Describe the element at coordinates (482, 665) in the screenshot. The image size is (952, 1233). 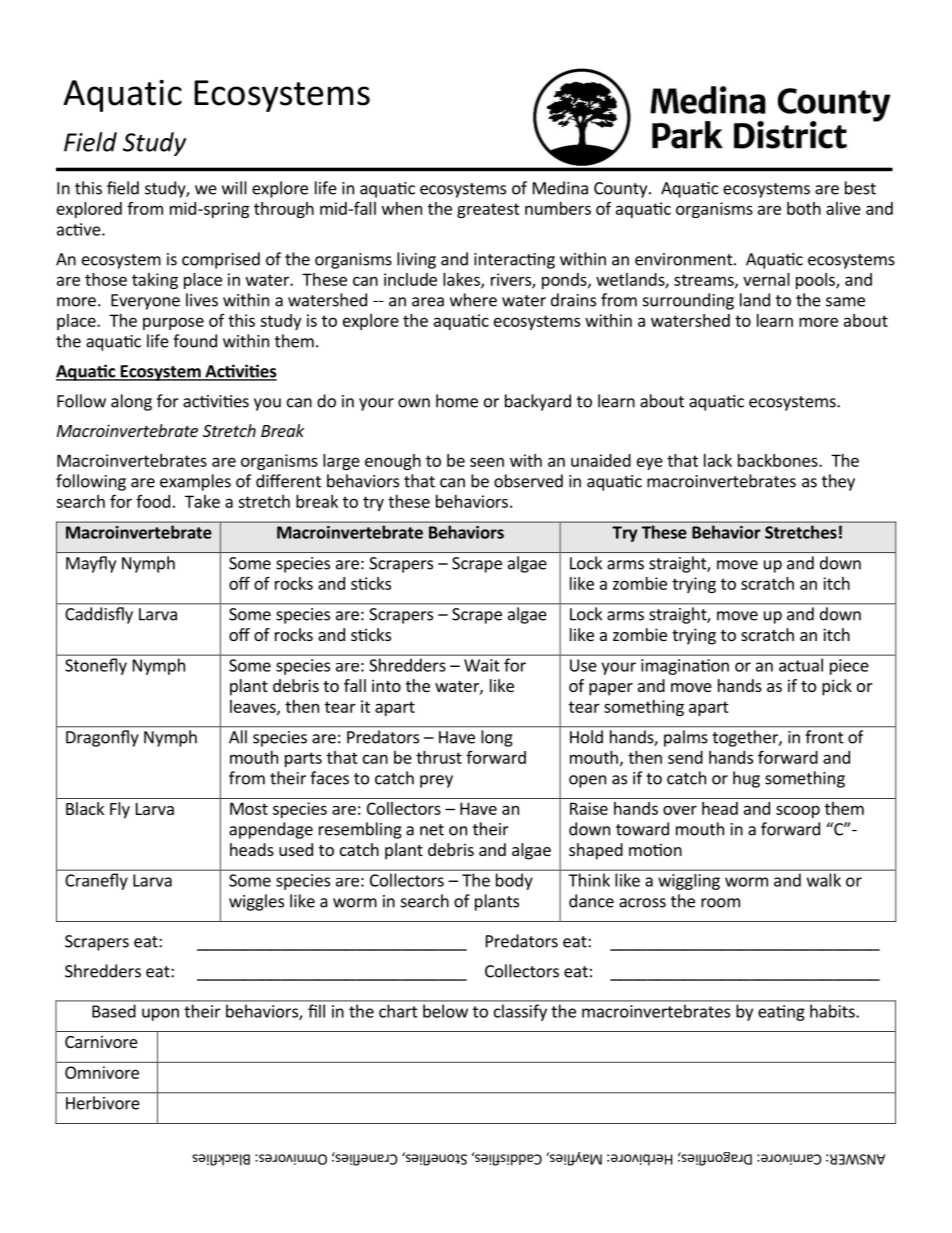
I see `Wait` at that location.
